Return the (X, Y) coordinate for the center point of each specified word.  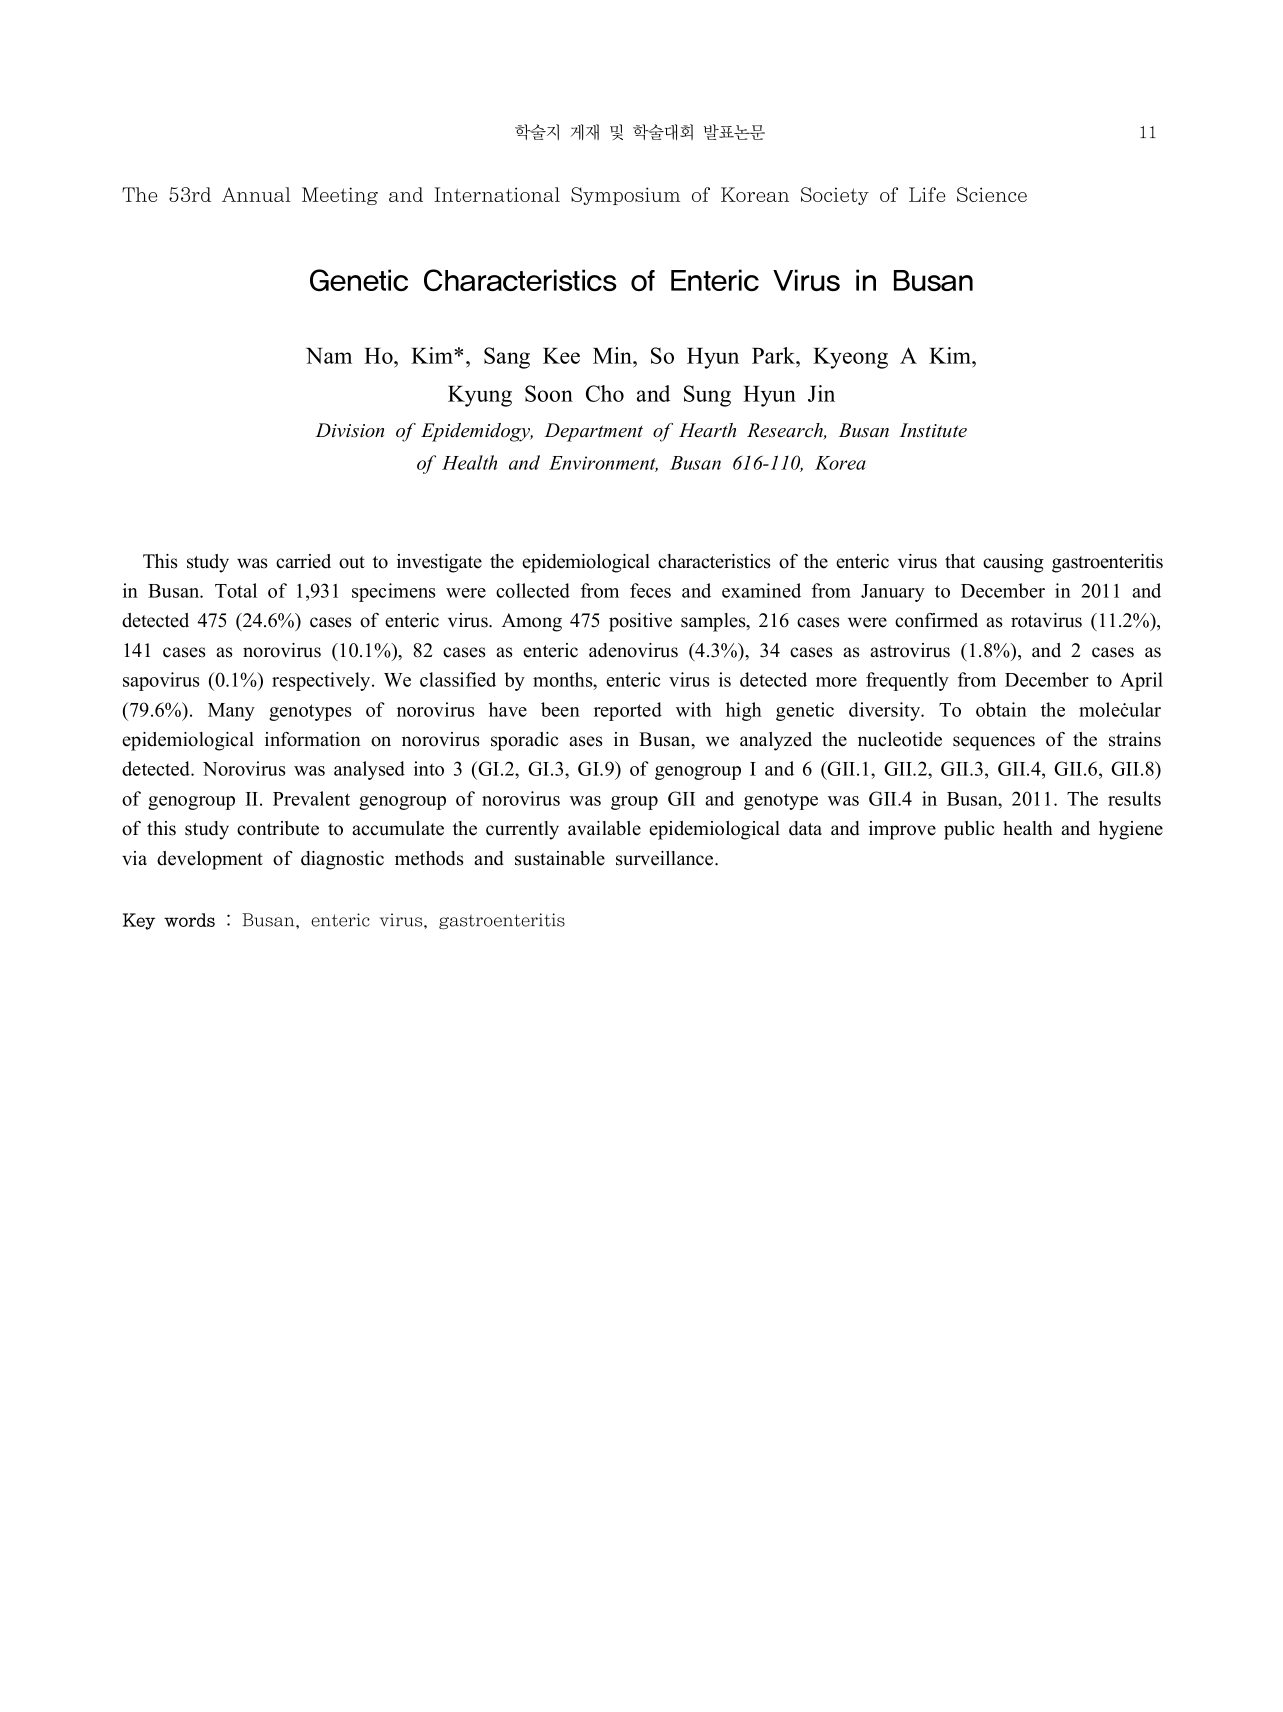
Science (992, 194)
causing (1013, 563)
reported (628, 711)
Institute (933, 430)
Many (231, 712)
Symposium (625, 196)
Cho (605, 393)
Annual (256, 194)
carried (303, 561)
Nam (329, 356)
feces (650, 590)
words (189, 920)
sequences (994, 743)
